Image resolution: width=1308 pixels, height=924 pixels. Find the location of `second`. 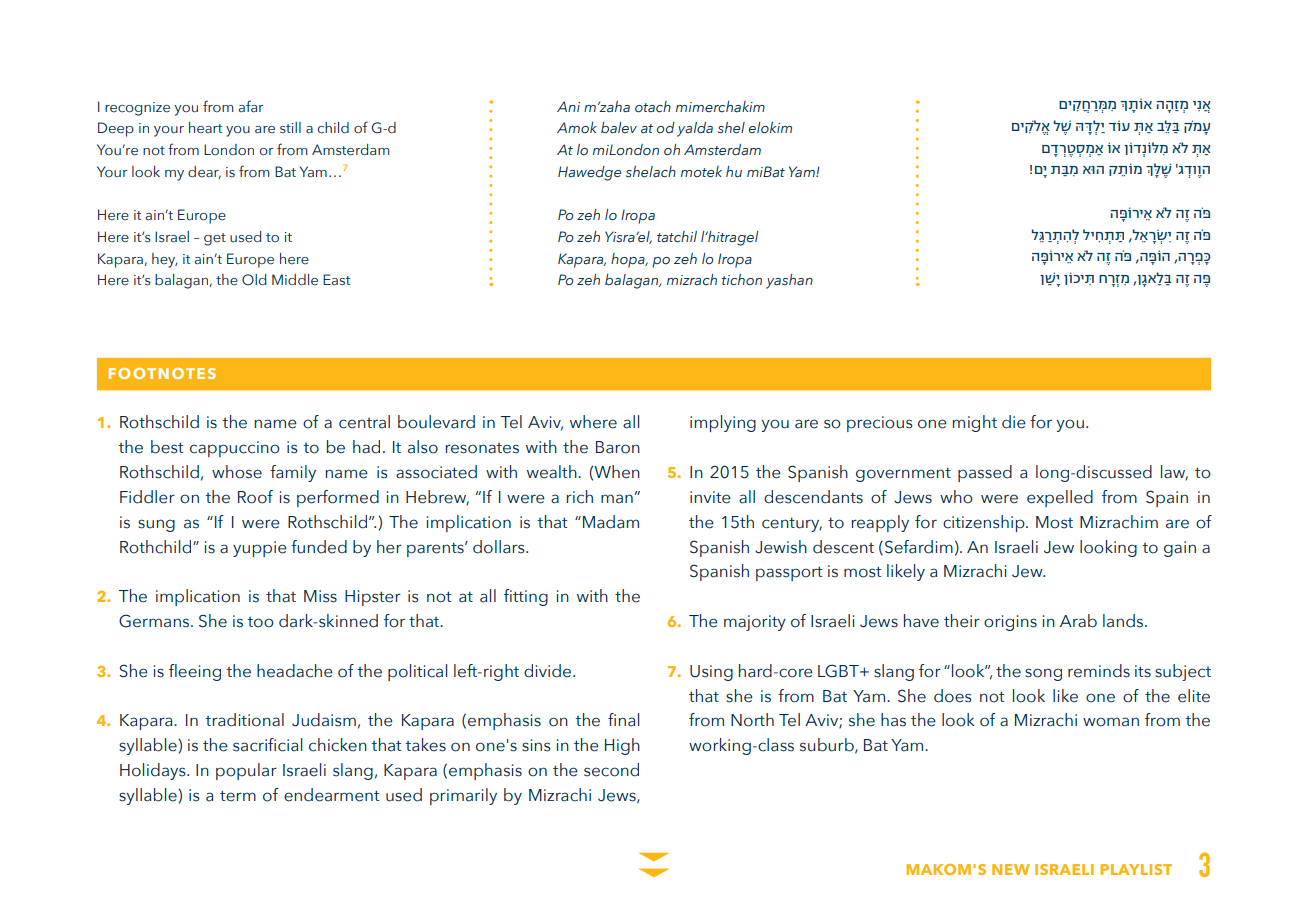

second is located at coordinates (611, 770).
